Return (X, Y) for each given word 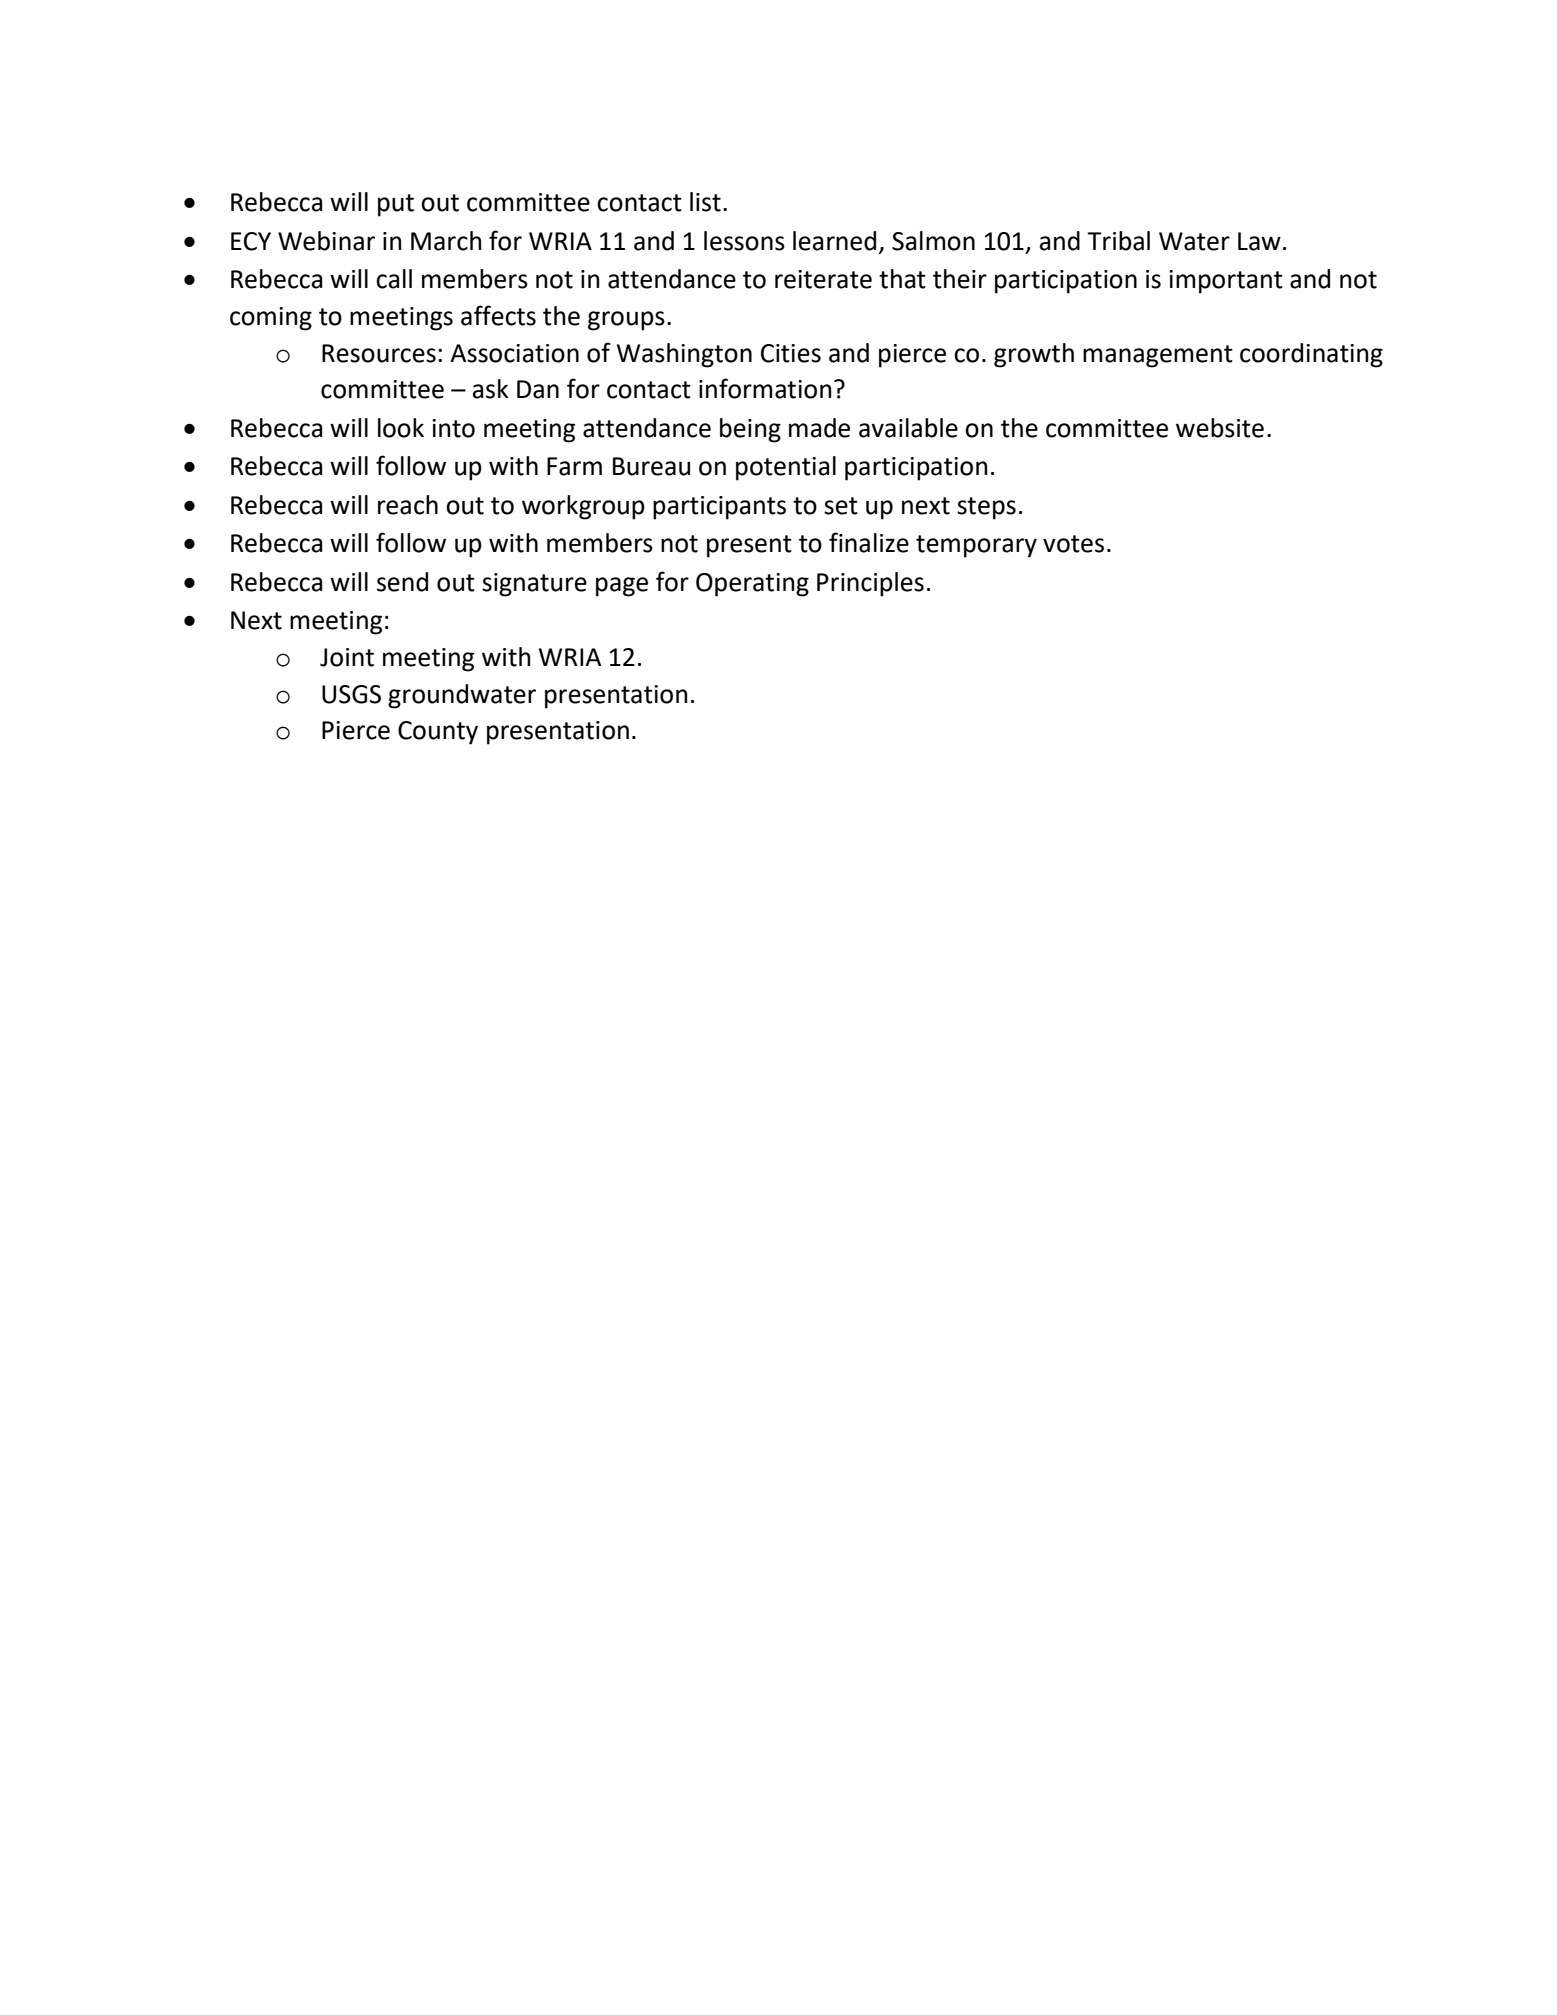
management (1158, 356)
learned (834, 241)
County (438, 733)
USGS (351, 694)
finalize (869, 542)
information (765, 388)
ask (491, 389)
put (396, 205)
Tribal (1118, 241)
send (402, 582)
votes (1073, 544)
